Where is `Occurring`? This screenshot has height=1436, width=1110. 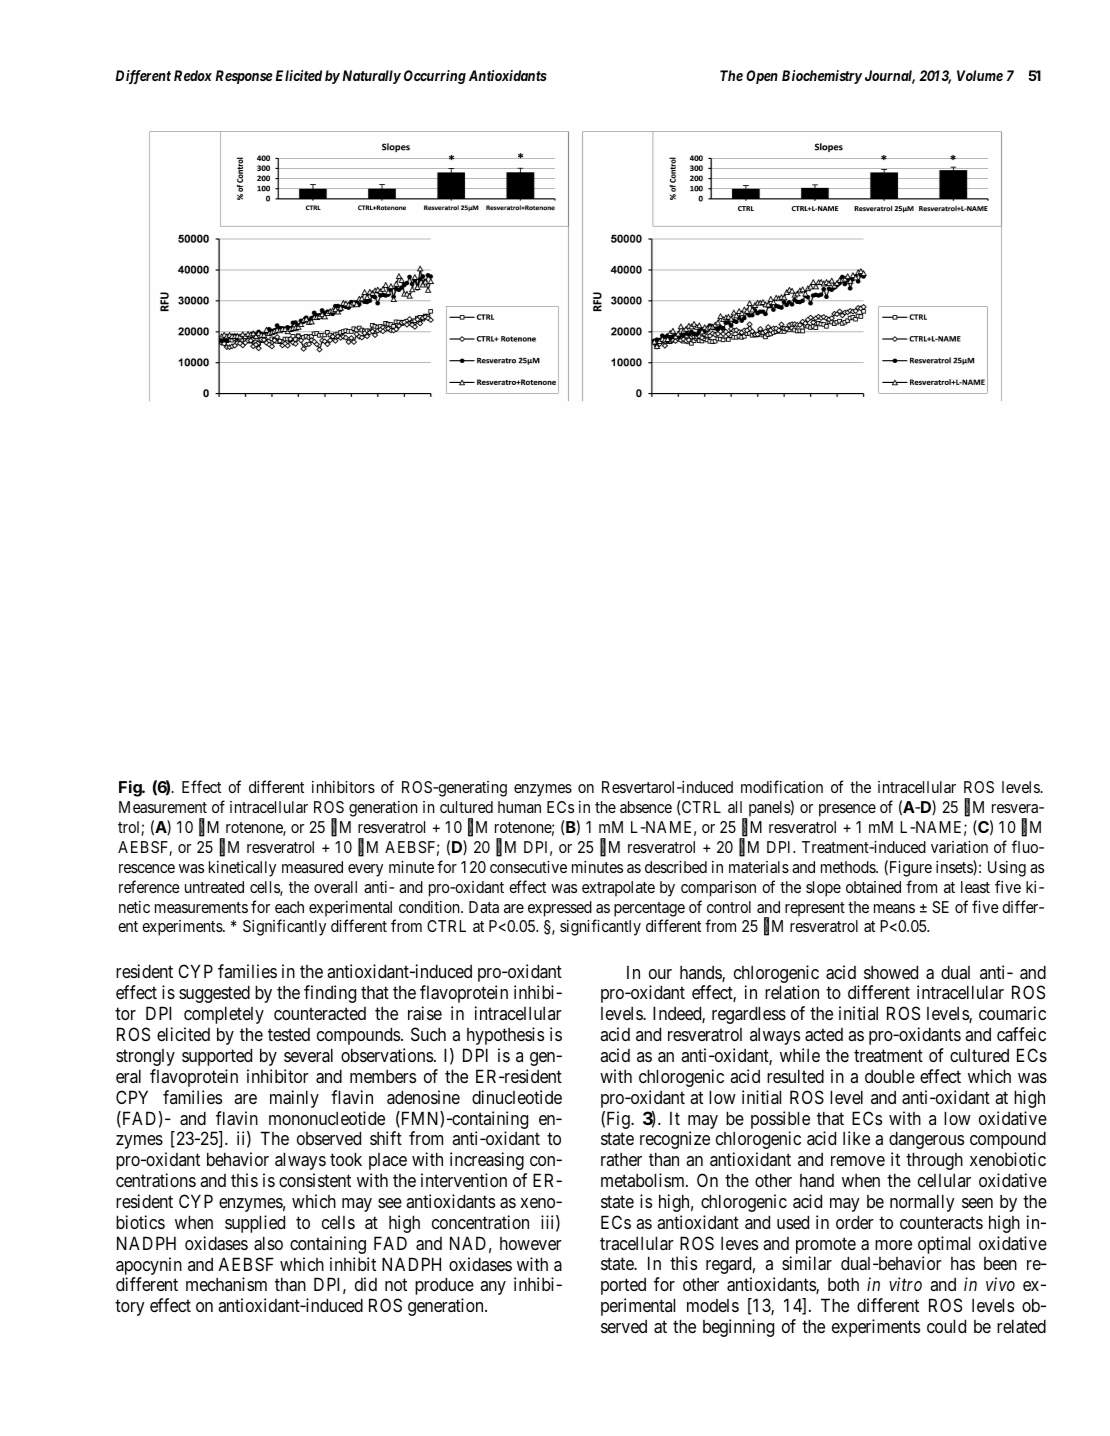
Occurring is located at coordinates (435, 77).
